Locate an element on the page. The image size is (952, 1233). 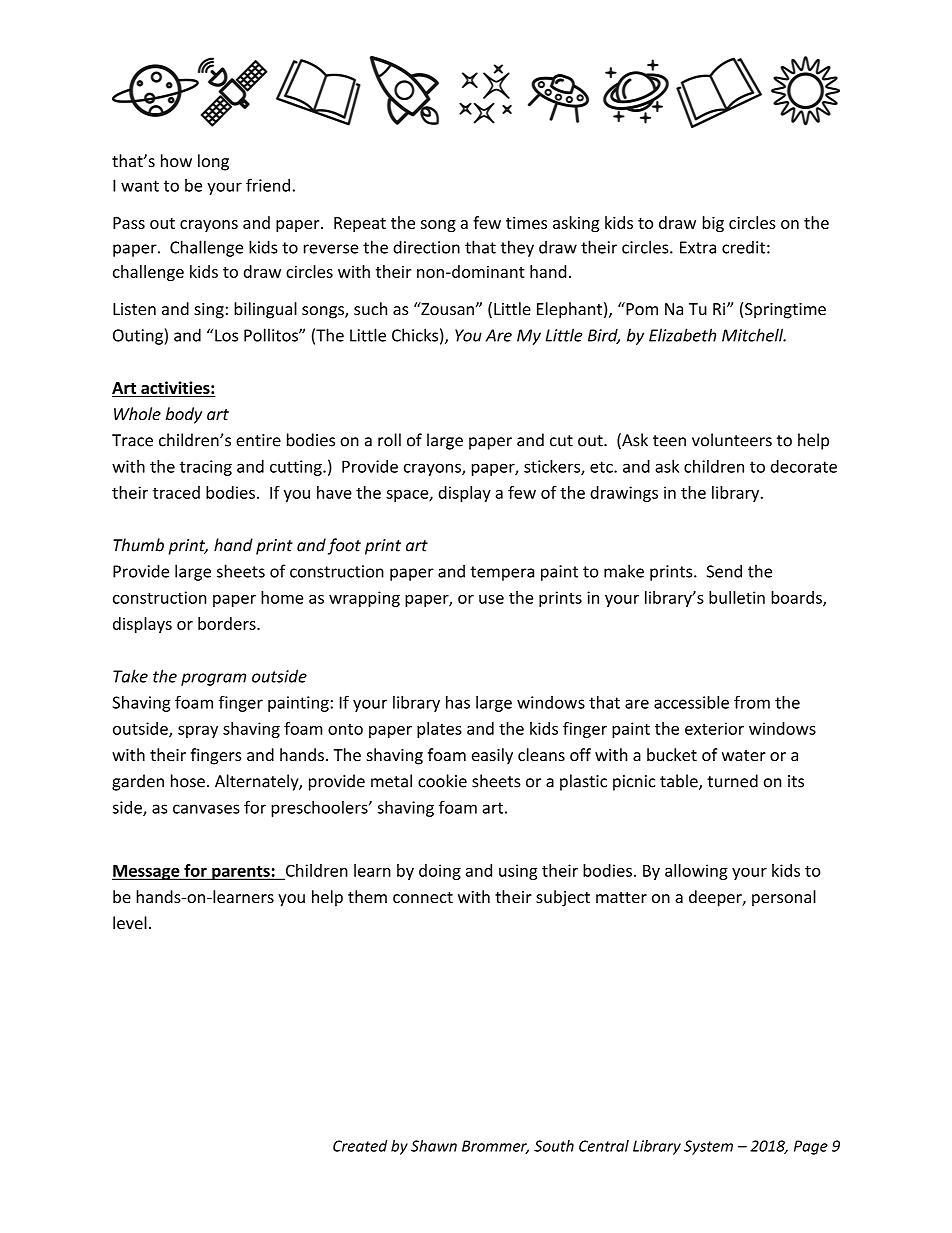
big is located at coordinates (713, 224).
